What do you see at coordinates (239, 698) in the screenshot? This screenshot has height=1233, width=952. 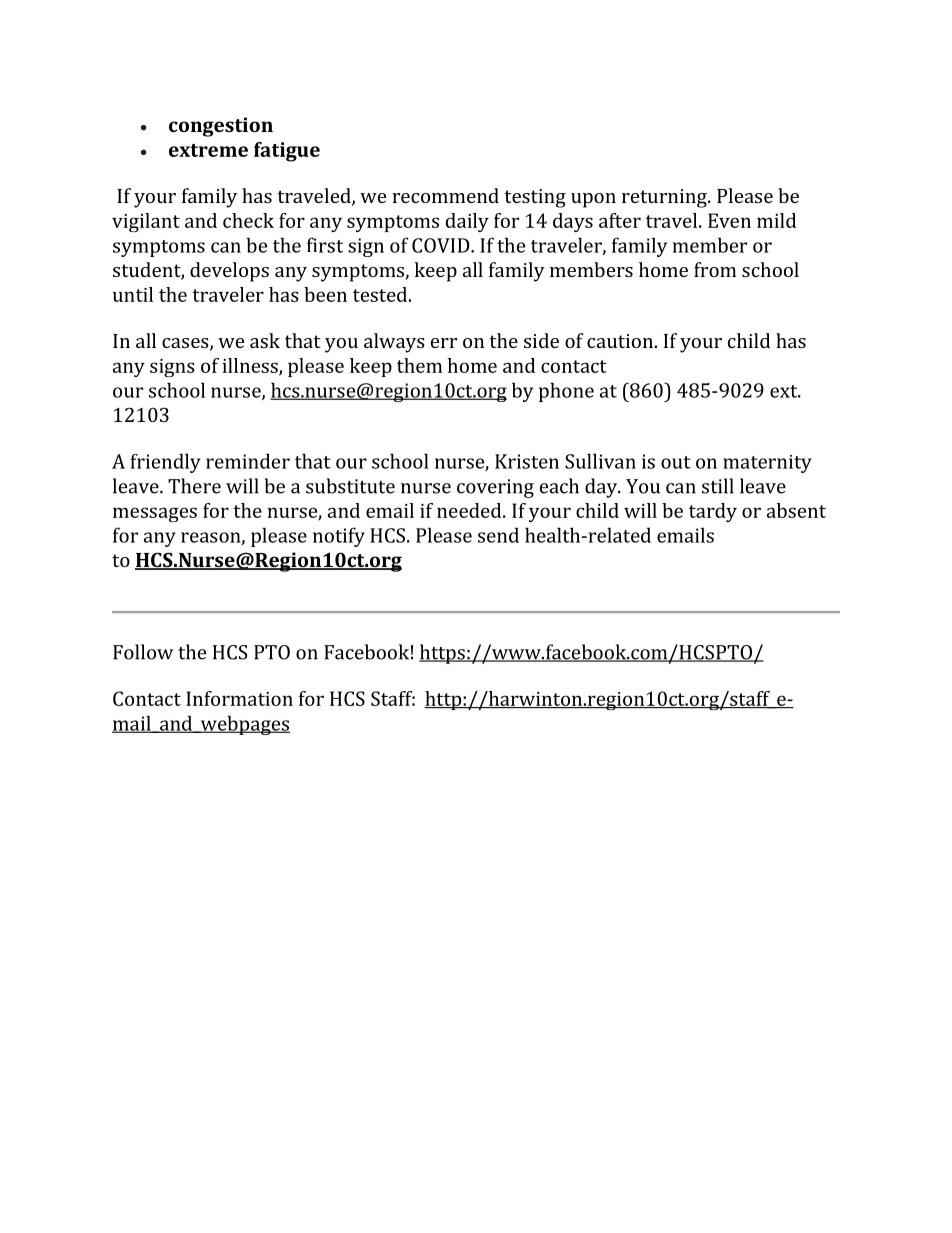 I see `Information` at bounding box center [239, 698].
